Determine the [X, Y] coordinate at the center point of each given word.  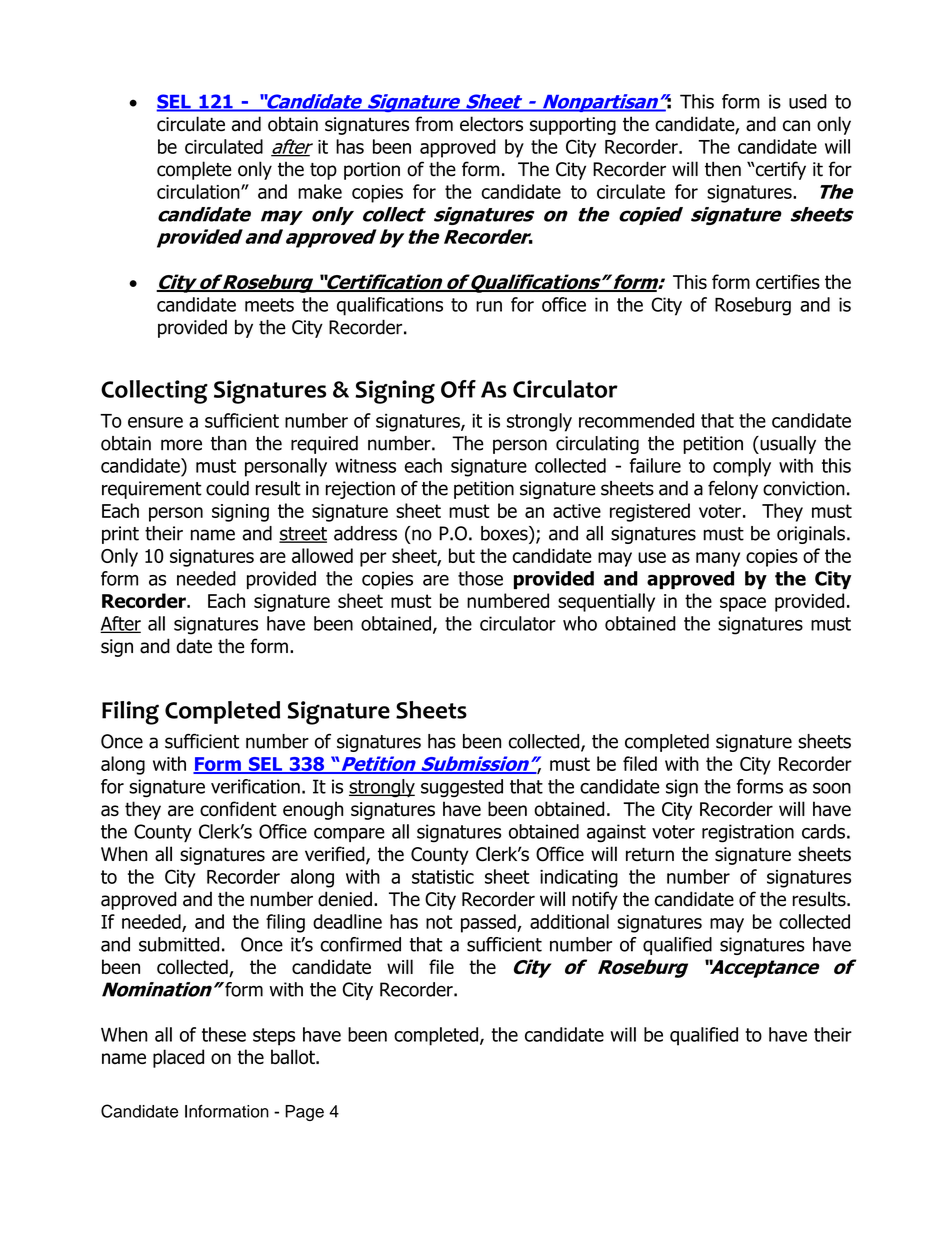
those [480, 578]
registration [748, 833]
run [489, 306]
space [743, 604]
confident [238, 809]
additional [569, 921]
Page [304, 1113]
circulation [199, 191]
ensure [155, 422]
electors [491, 124]
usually [787, 445]
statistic [443, 877]
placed [178, 1058]
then [723, 169]
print [120, 535]
